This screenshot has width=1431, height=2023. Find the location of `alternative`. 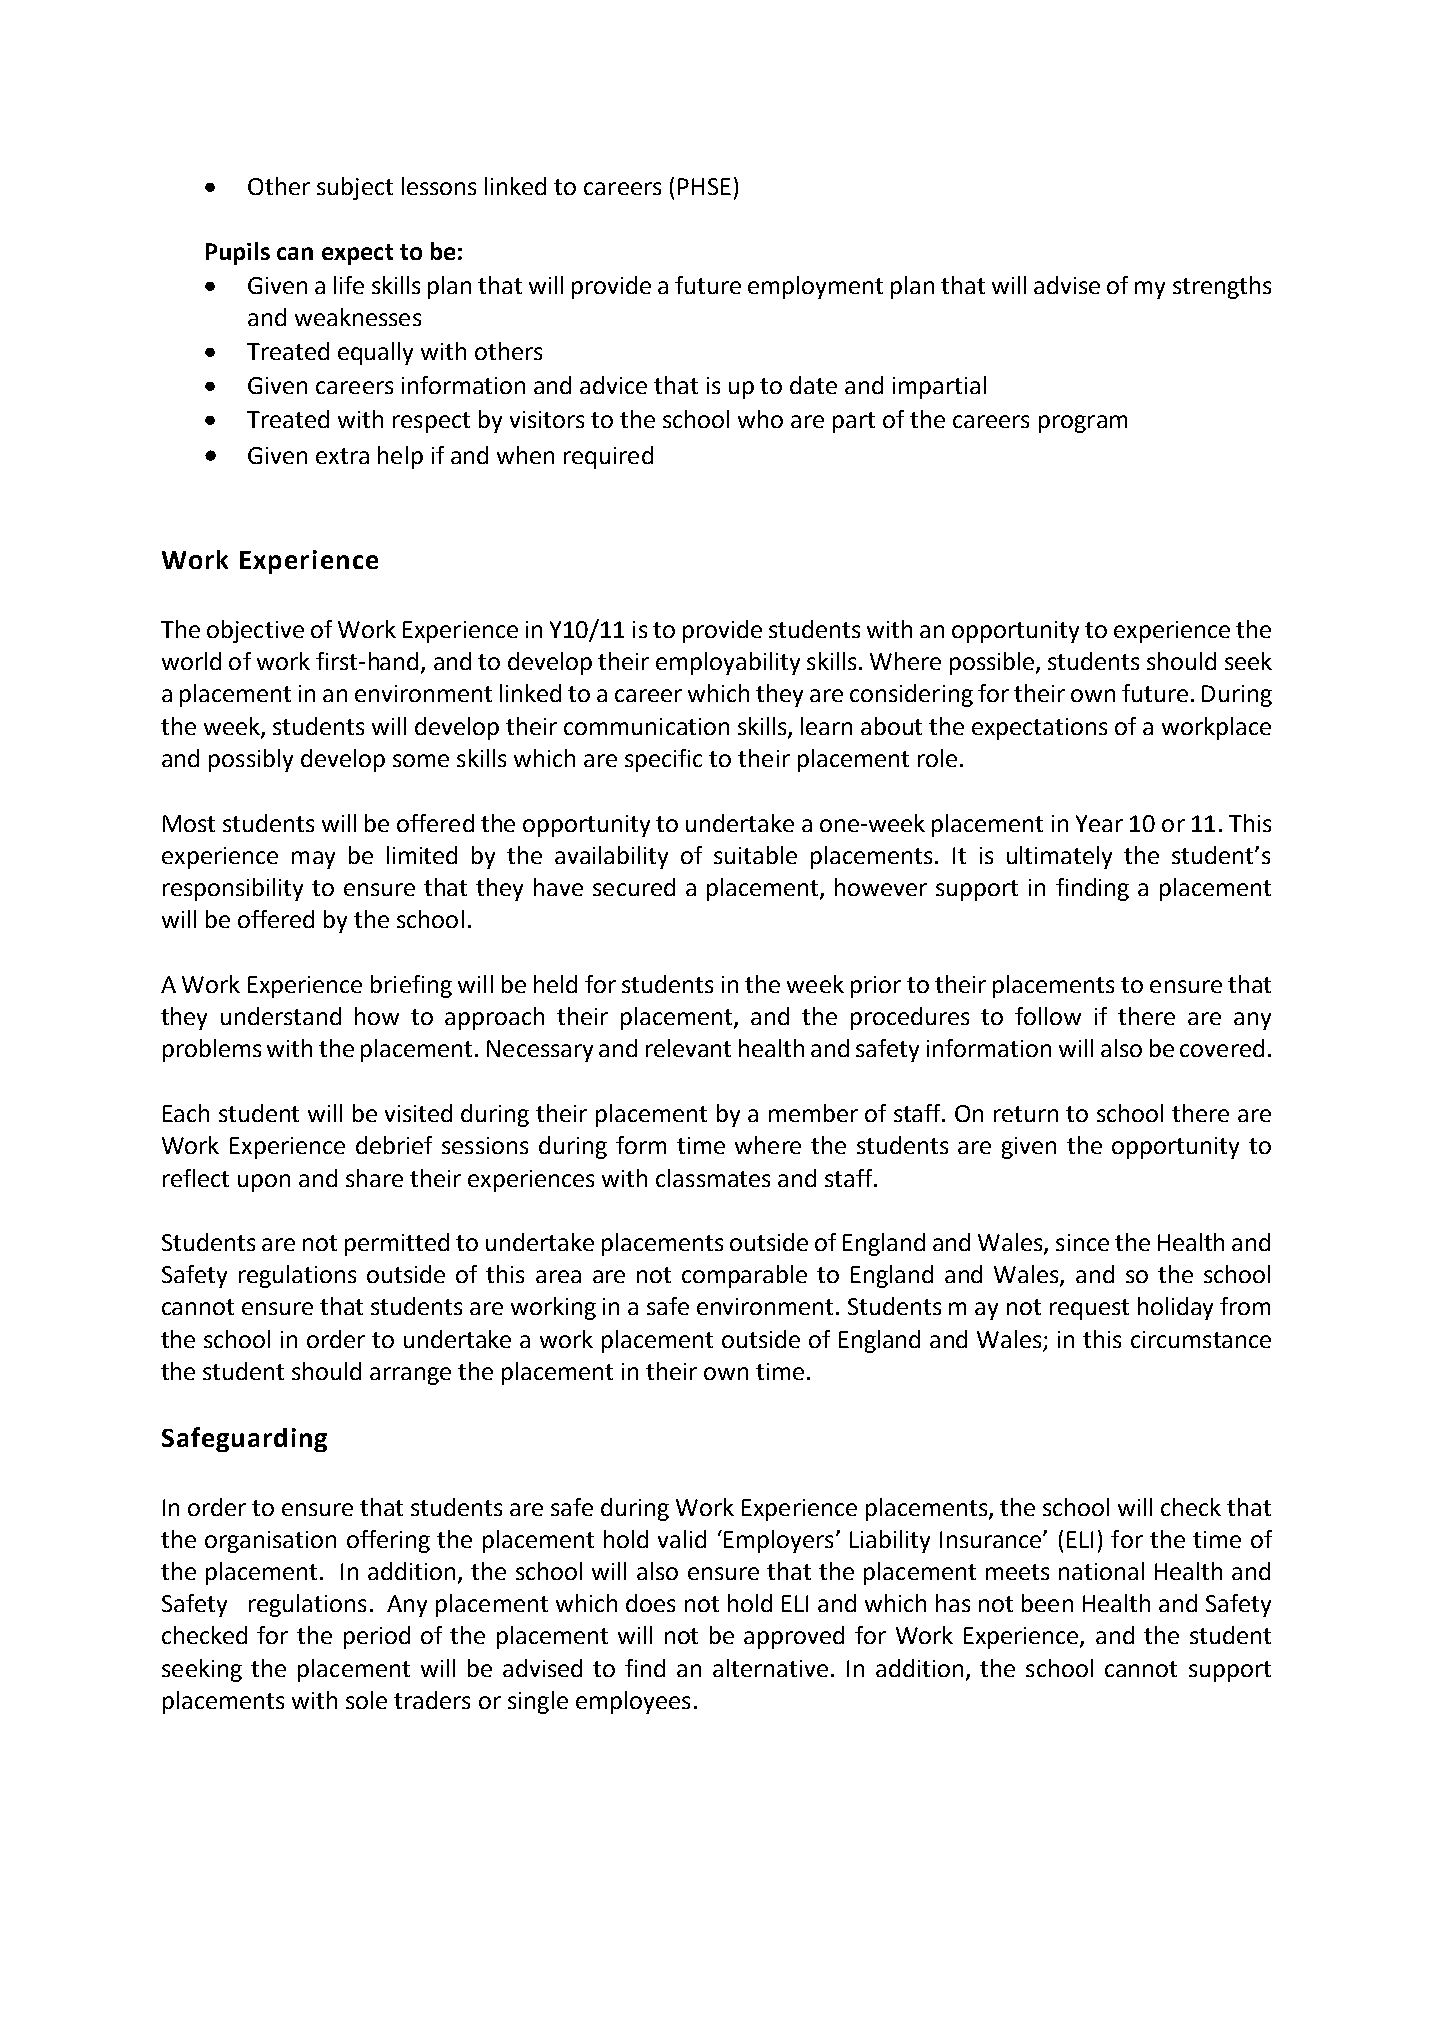

alternative is located at coordinates (770, 1668).
